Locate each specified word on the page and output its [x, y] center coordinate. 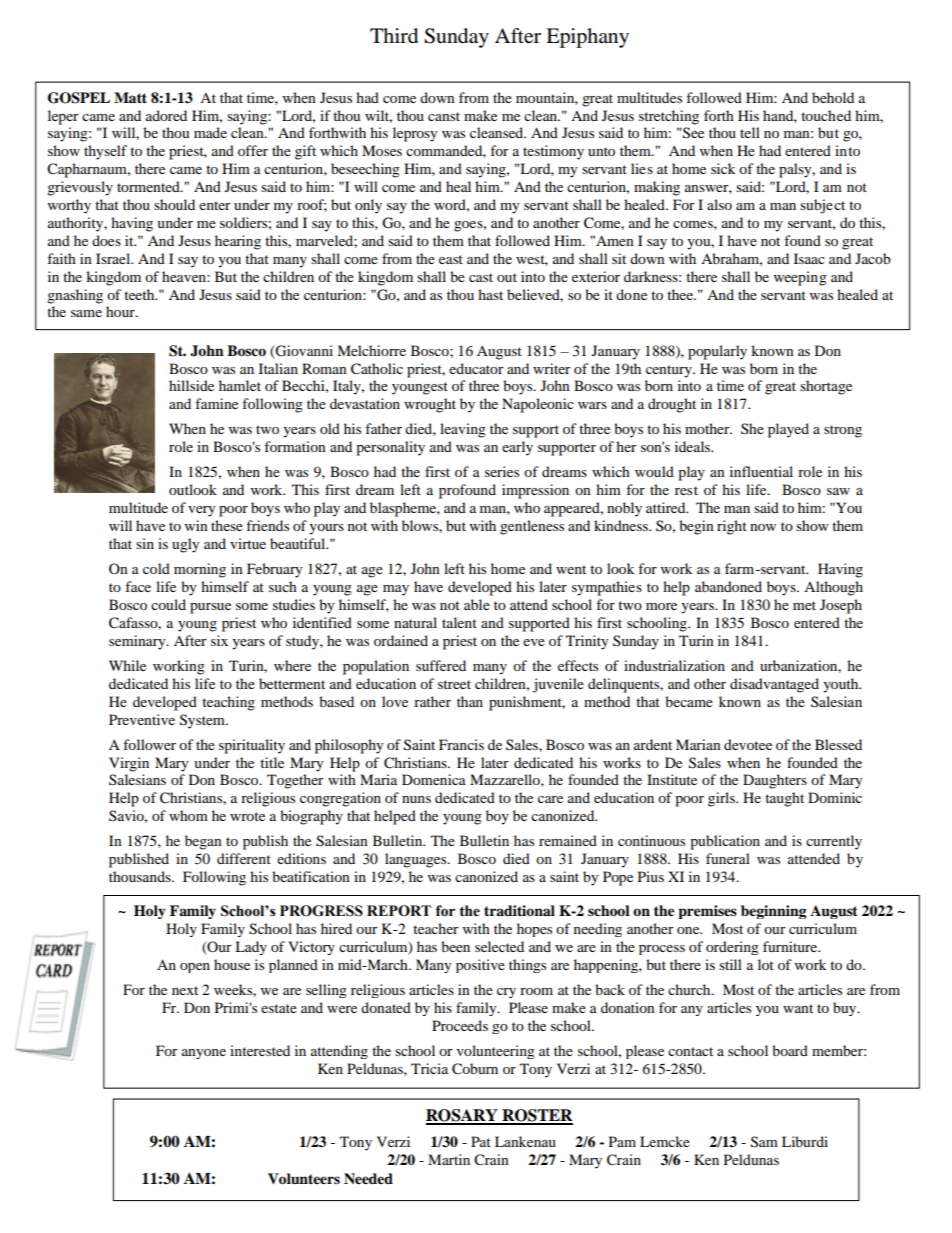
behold [833, 97]
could [168, 604]
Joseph [841, 606]
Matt [130, 97]
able [477, 604]
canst [444, 116]
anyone [204, 1054]
